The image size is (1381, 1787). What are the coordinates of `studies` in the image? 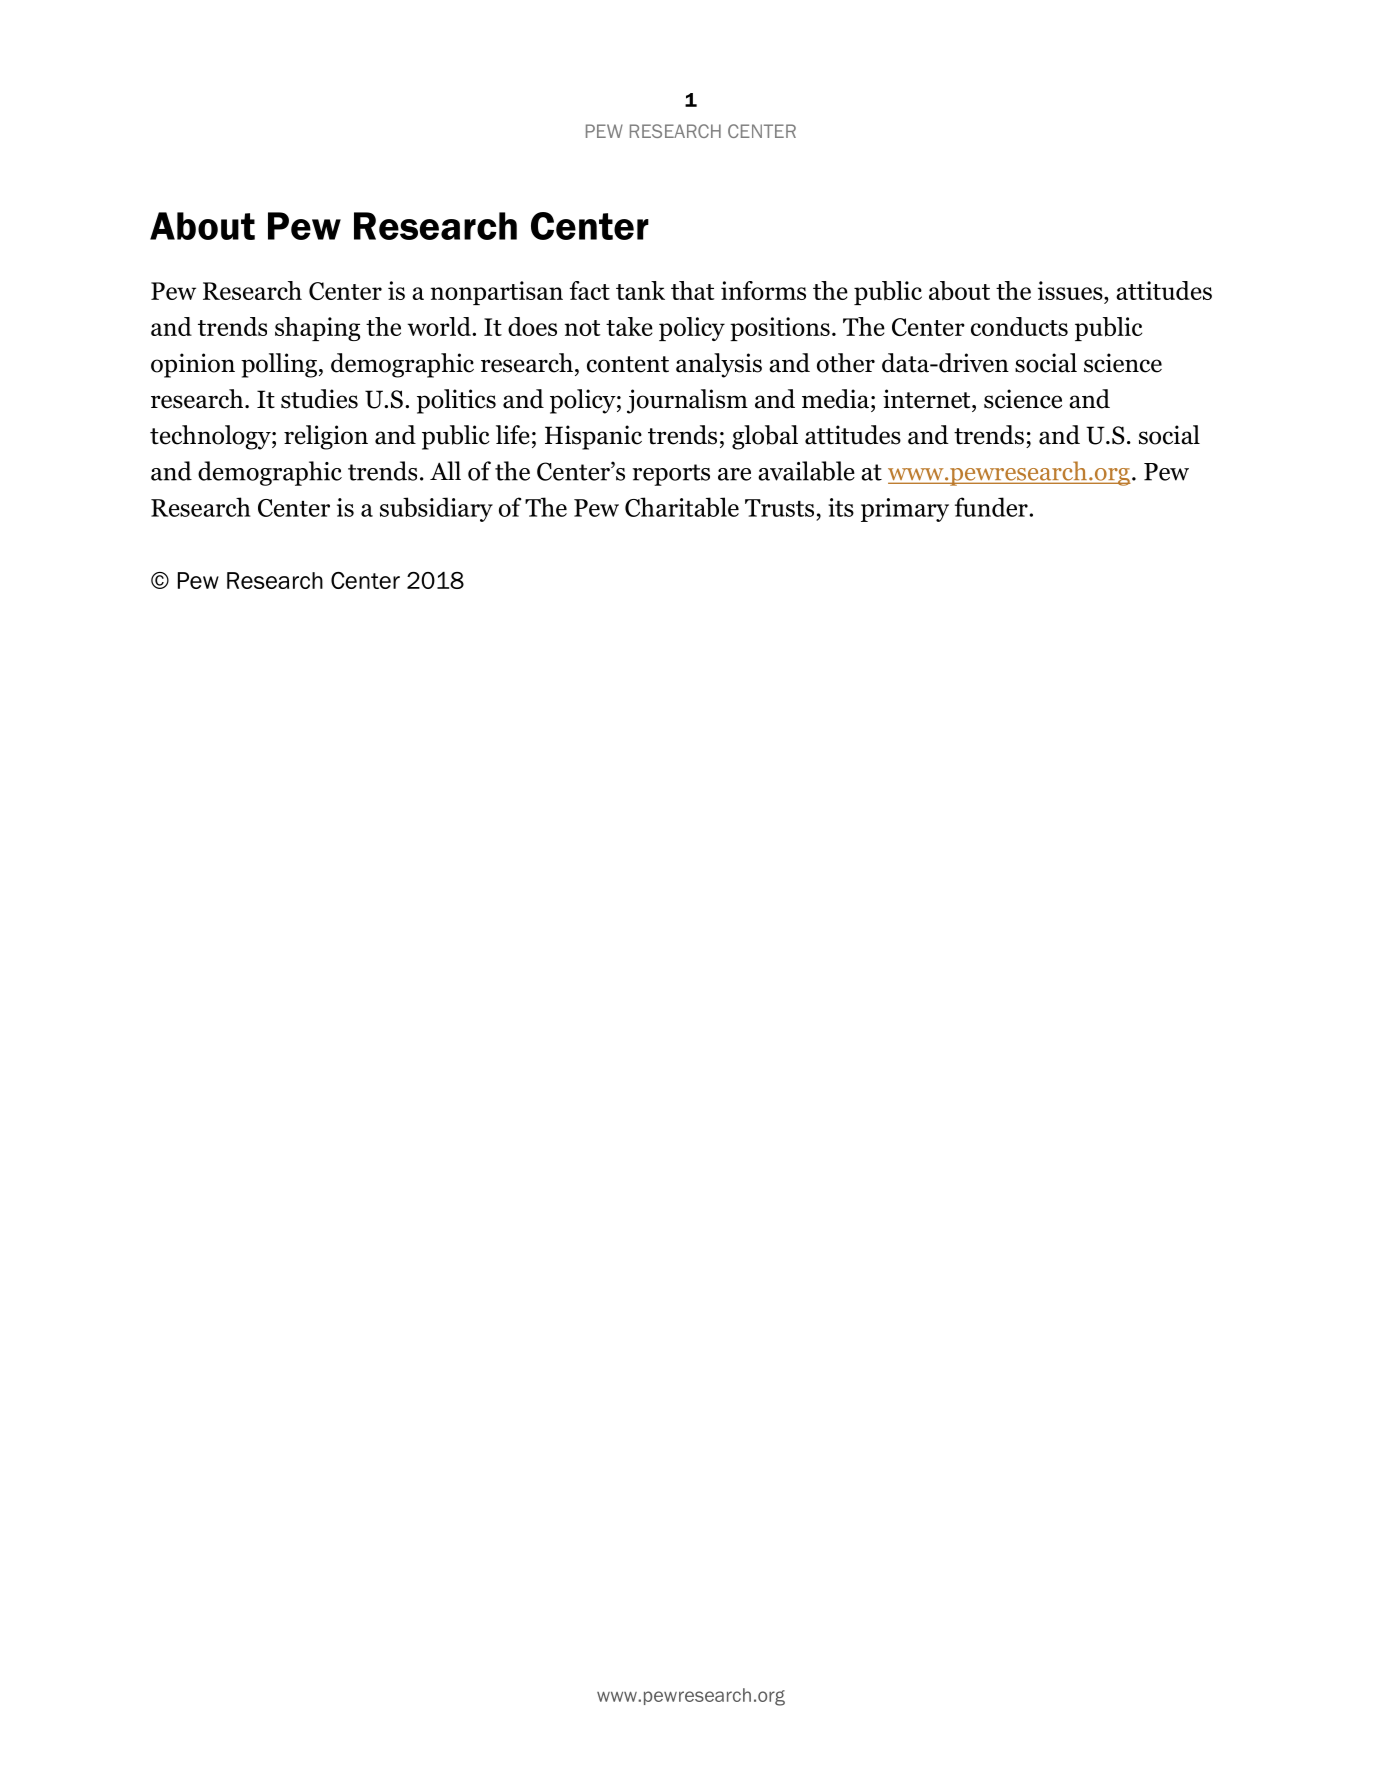 It's located at (319, 399).
